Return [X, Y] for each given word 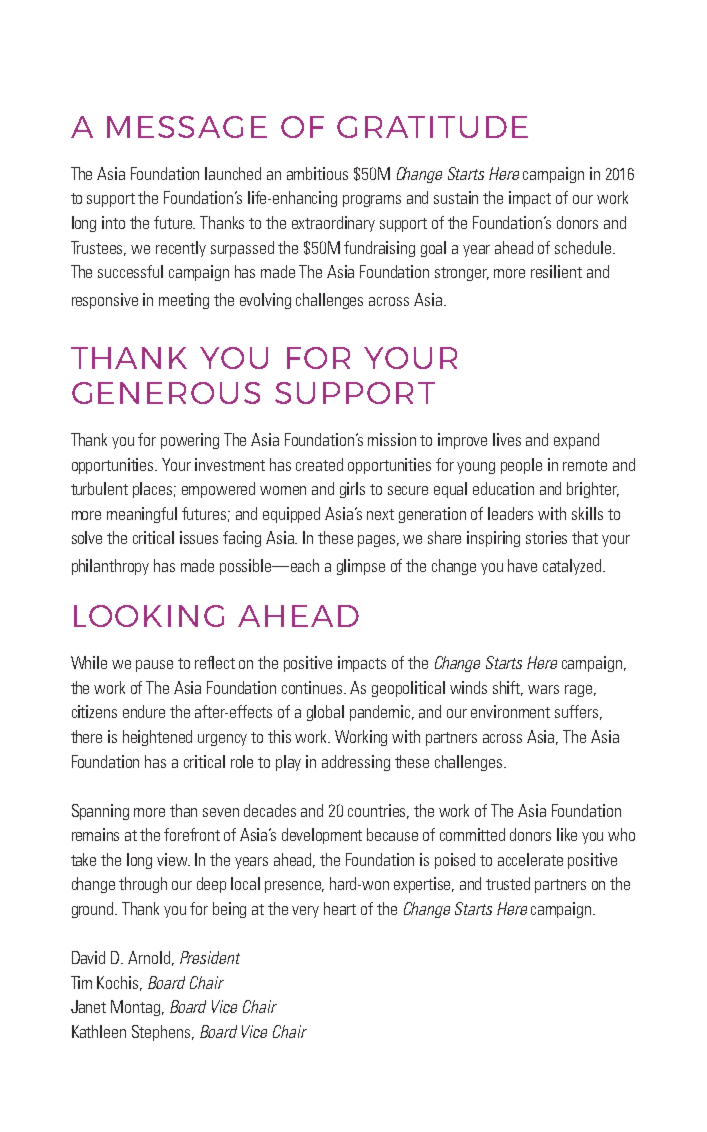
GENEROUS [166, 393]
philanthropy [110, 567]
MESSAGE [187, 127]
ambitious [317, 173]
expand [576, 441]
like [567, 834]
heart [340, 908]
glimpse [361, 567]
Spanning [100, 812]
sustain [456, 197]
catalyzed [573, 567]
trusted [508, 883]
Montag [135, 1008]
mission [392, 439]
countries [378, 811]
